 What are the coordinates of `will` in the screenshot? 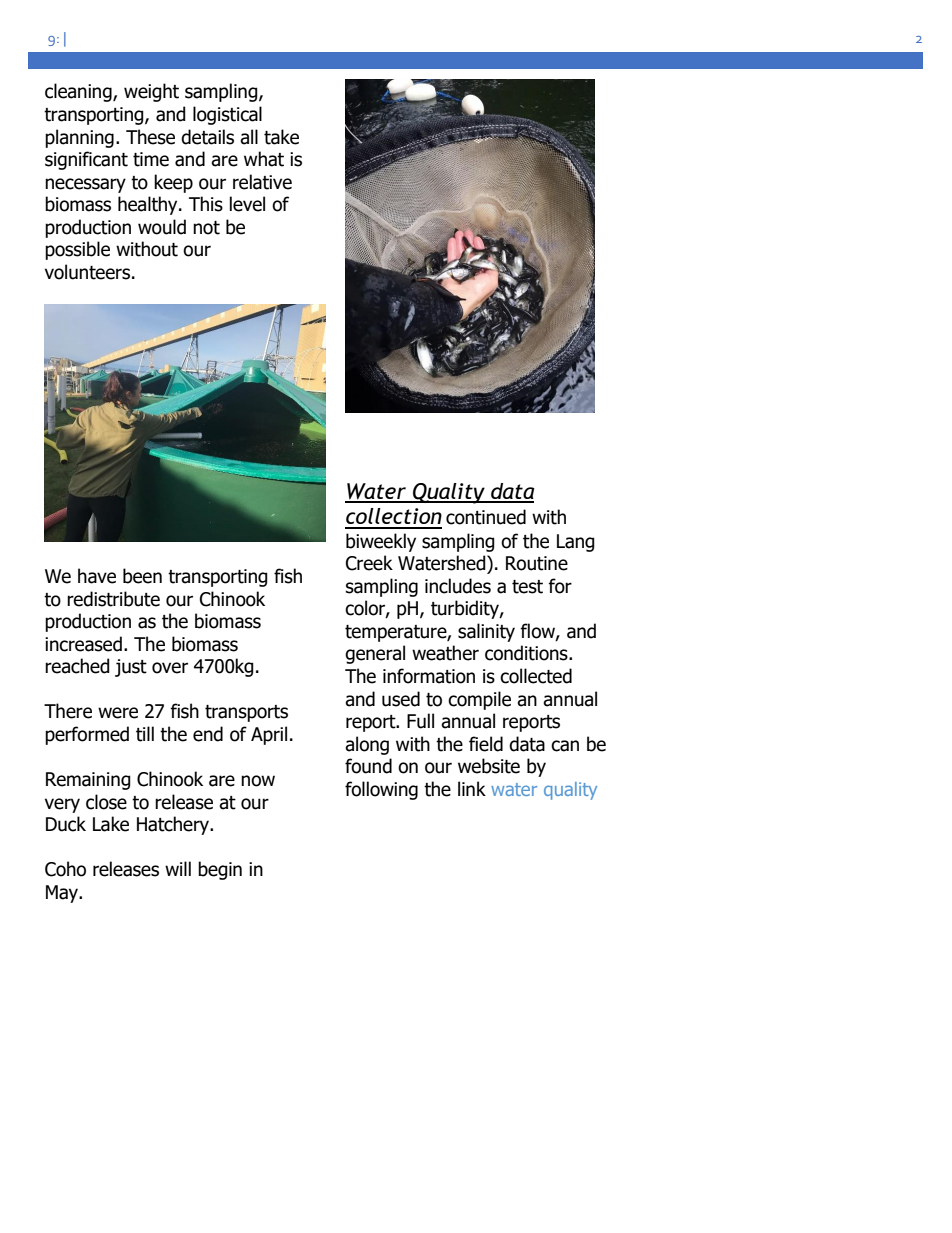 It's located at (178, 868).
